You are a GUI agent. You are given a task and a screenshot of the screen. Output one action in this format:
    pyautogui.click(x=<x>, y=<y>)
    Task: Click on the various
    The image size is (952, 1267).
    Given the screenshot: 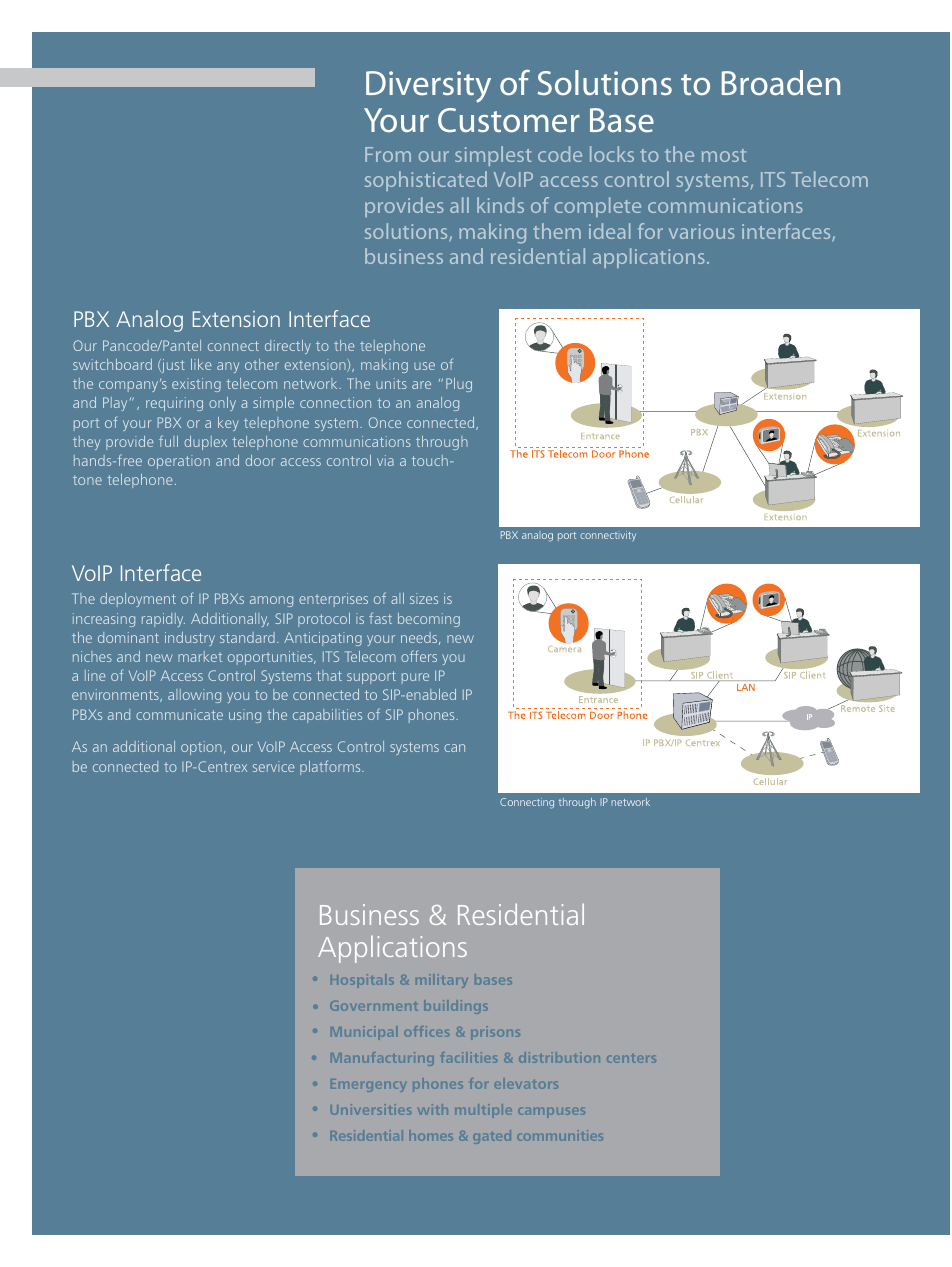 What is the action you would take?
    pyautogui.click(x=702, y=231)
